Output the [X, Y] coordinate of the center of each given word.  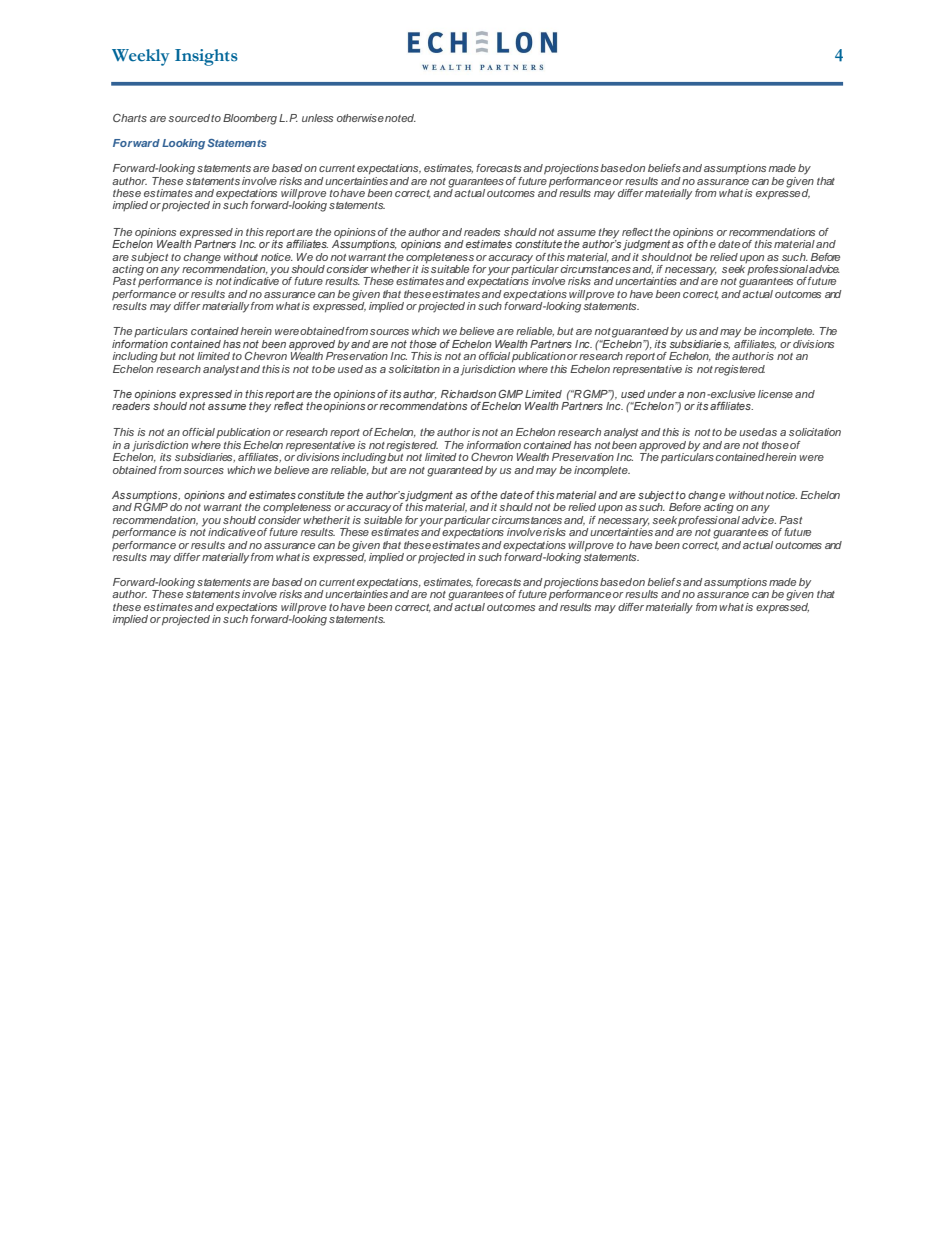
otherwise [360, 118]
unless [317, 118]
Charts [130, 118]
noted [400, 118]
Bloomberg [250, 119]
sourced [189, 118]
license [775, 394]
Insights [206, 57]
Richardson [468, 394]
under [662, 394]
